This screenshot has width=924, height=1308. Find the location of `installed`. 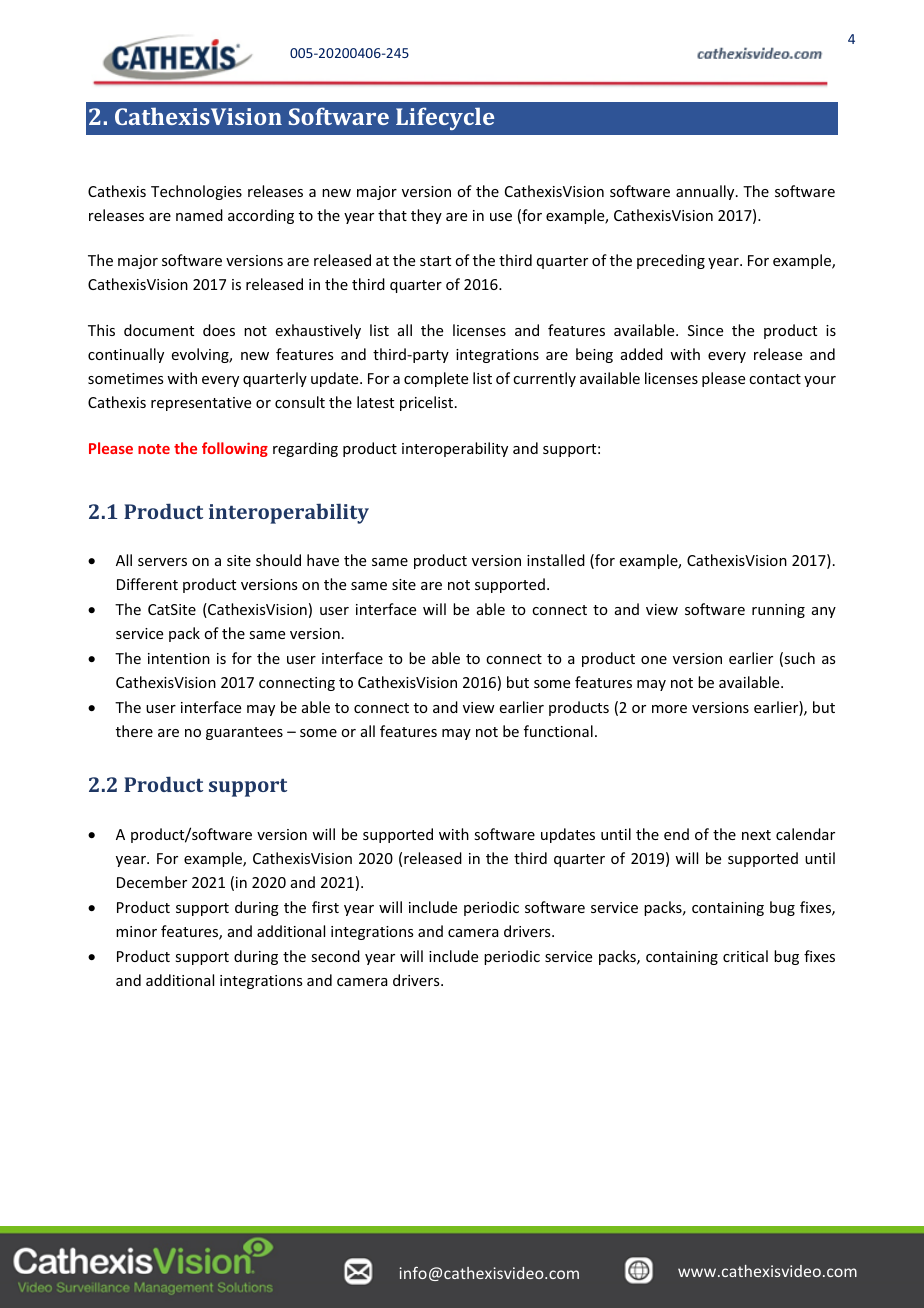

installed is located at coordinates (556, 560).
